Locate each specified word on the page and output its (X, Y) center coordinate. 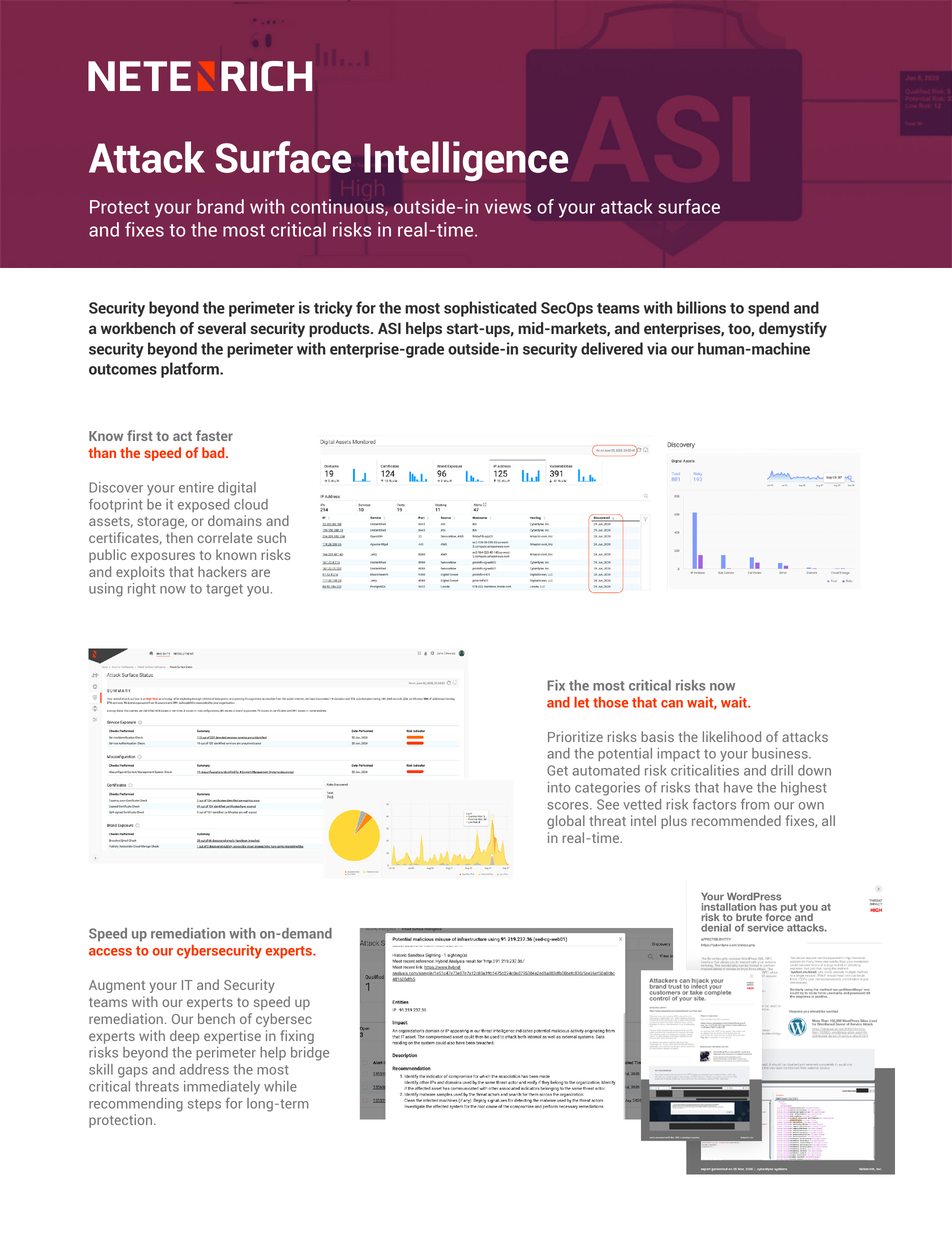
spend (768, 309)
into (559, 787)
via (657, 348)
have (738, 787)
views (508, 206)
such (271, 537)
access (110, 952)
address (204, 1069)
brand (220, 206)
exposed (203, 505)
